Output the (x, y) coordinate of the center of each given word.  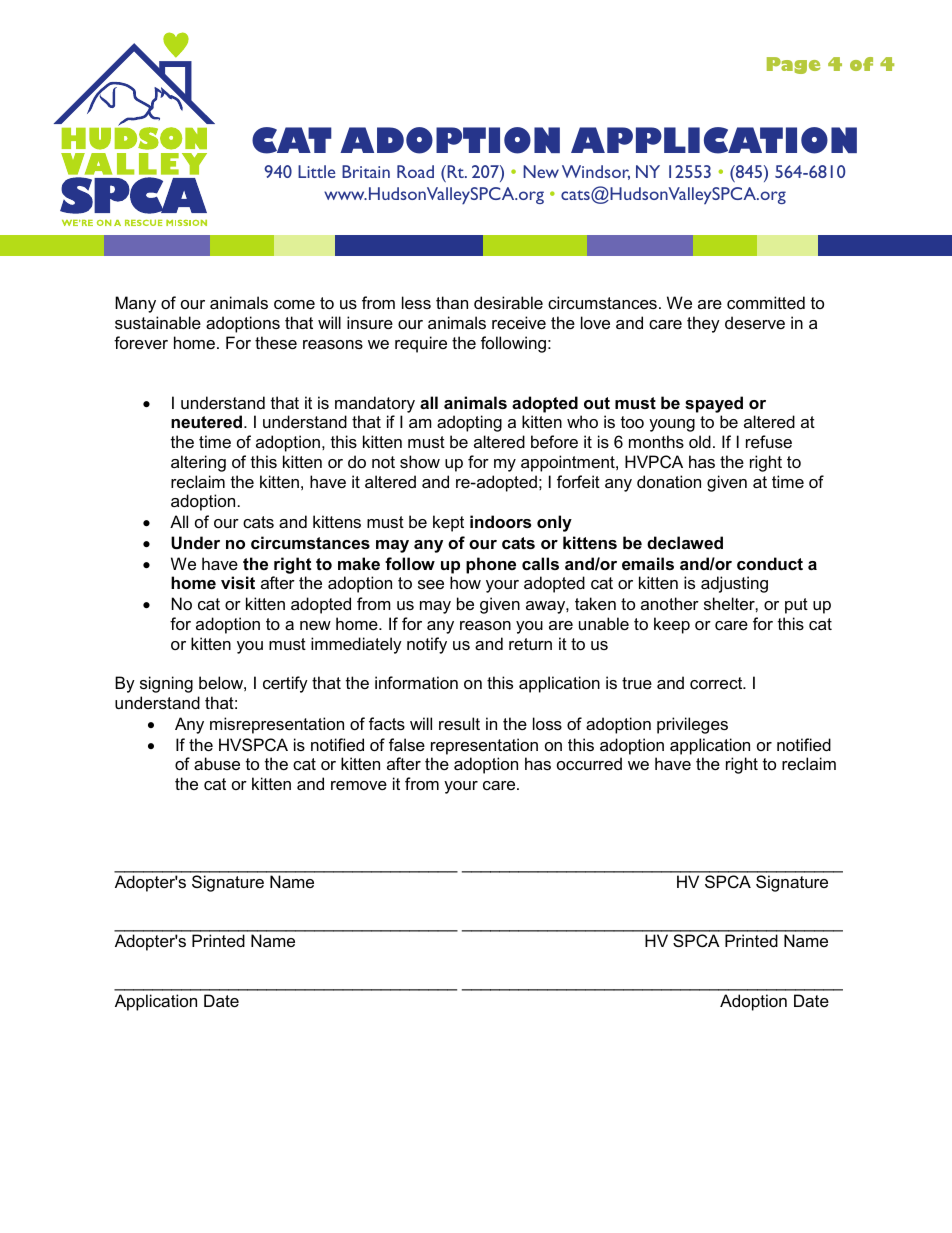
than (452, 302)
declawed (685, 542)
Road (415, 171)
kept (448, 523)
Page (793, 65)
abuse (217, 763)
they (703, 324)
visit (238, 582)
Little (316, 171)
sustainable (158, 322)
